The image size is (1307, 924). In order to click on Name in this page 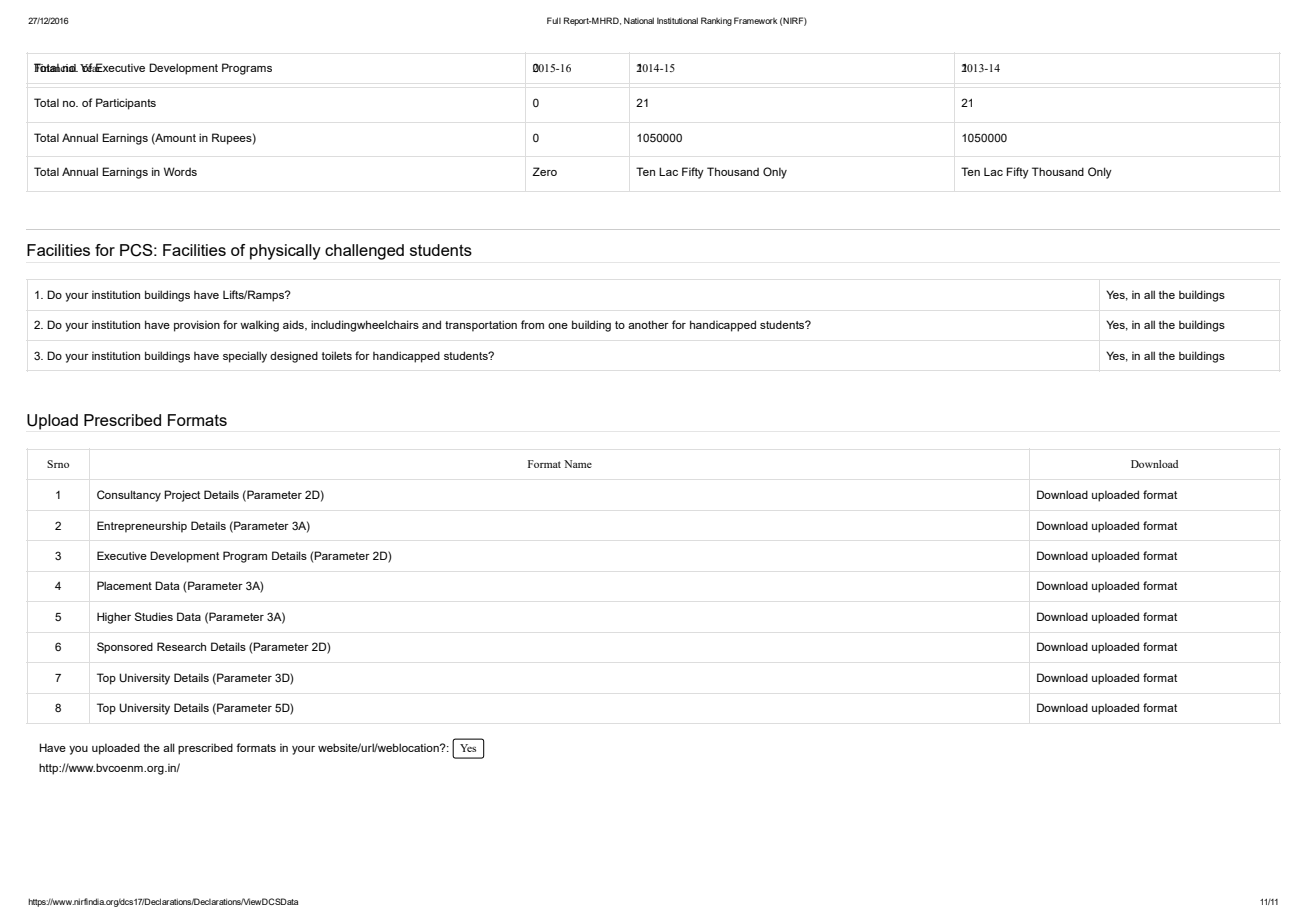, I will do `click(578, 464)`.
